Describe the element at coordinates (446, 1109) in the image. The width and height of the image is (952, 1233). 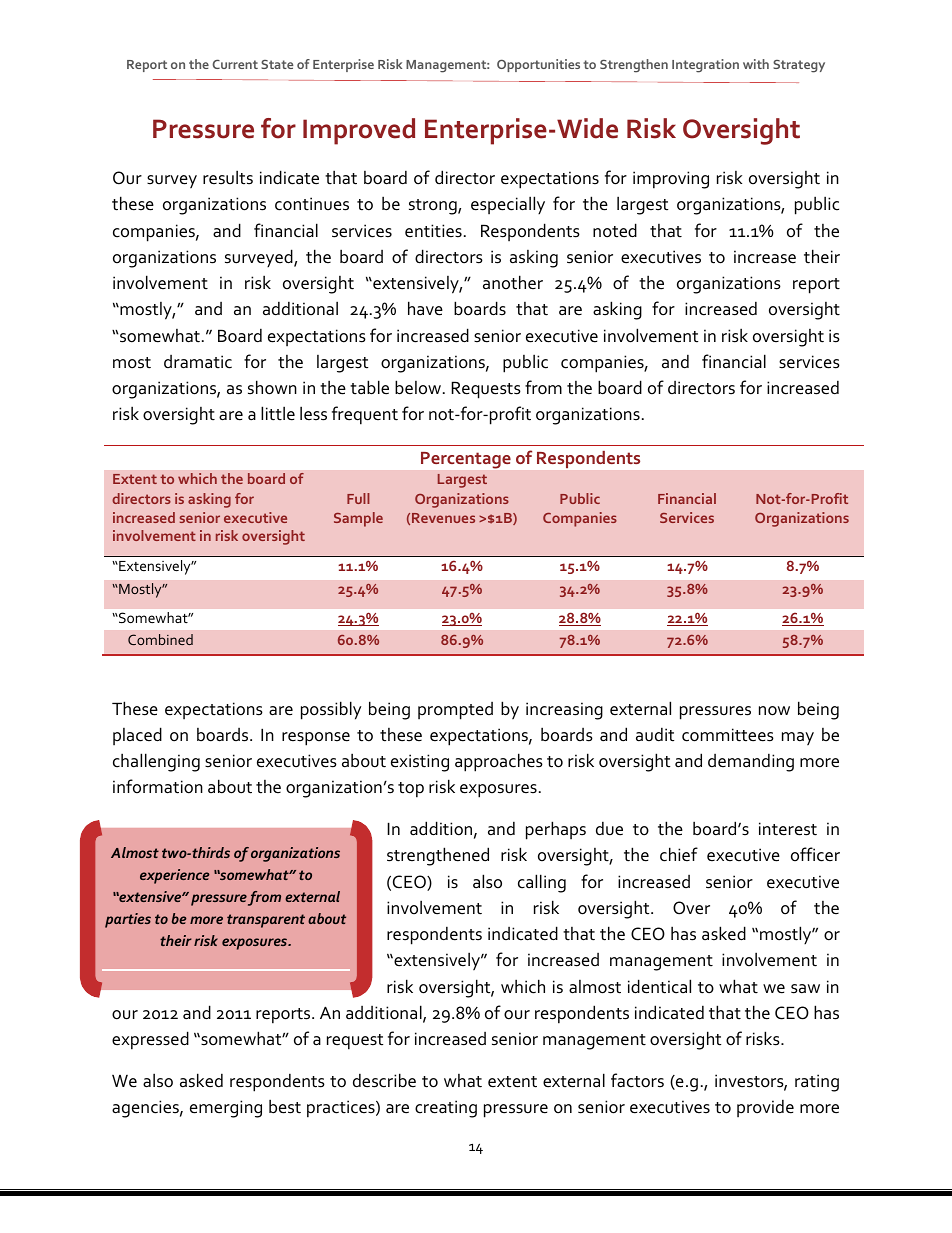
I see `creating` at that location.
